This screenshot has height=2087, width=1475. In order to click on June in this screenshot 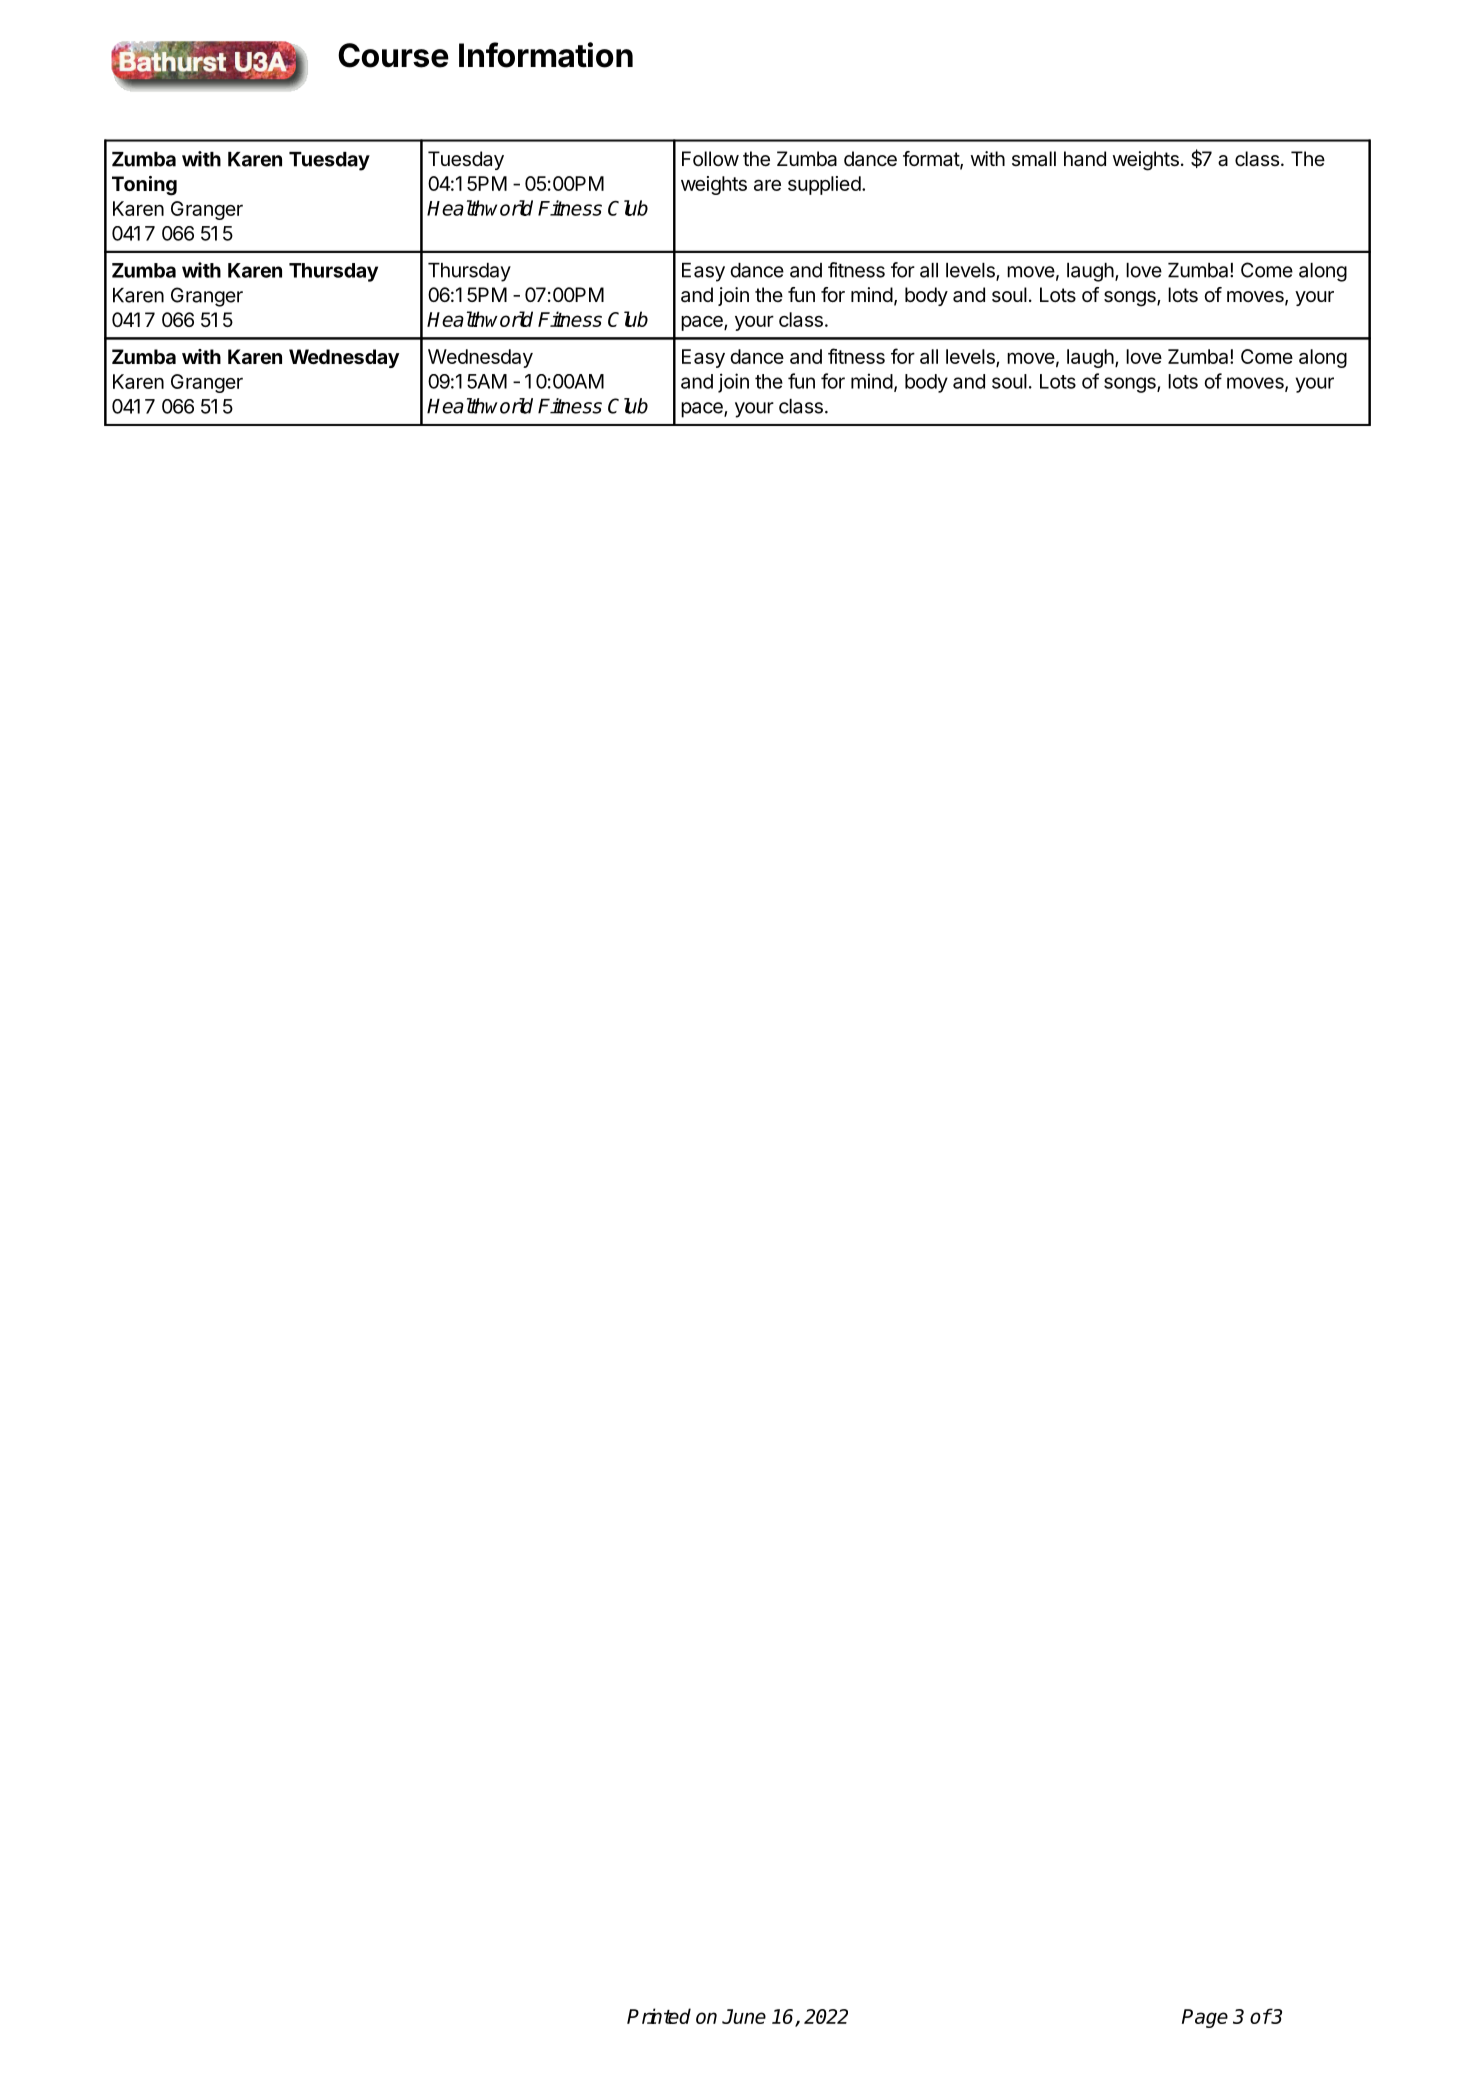, I will do `click(744, 2016)`.
